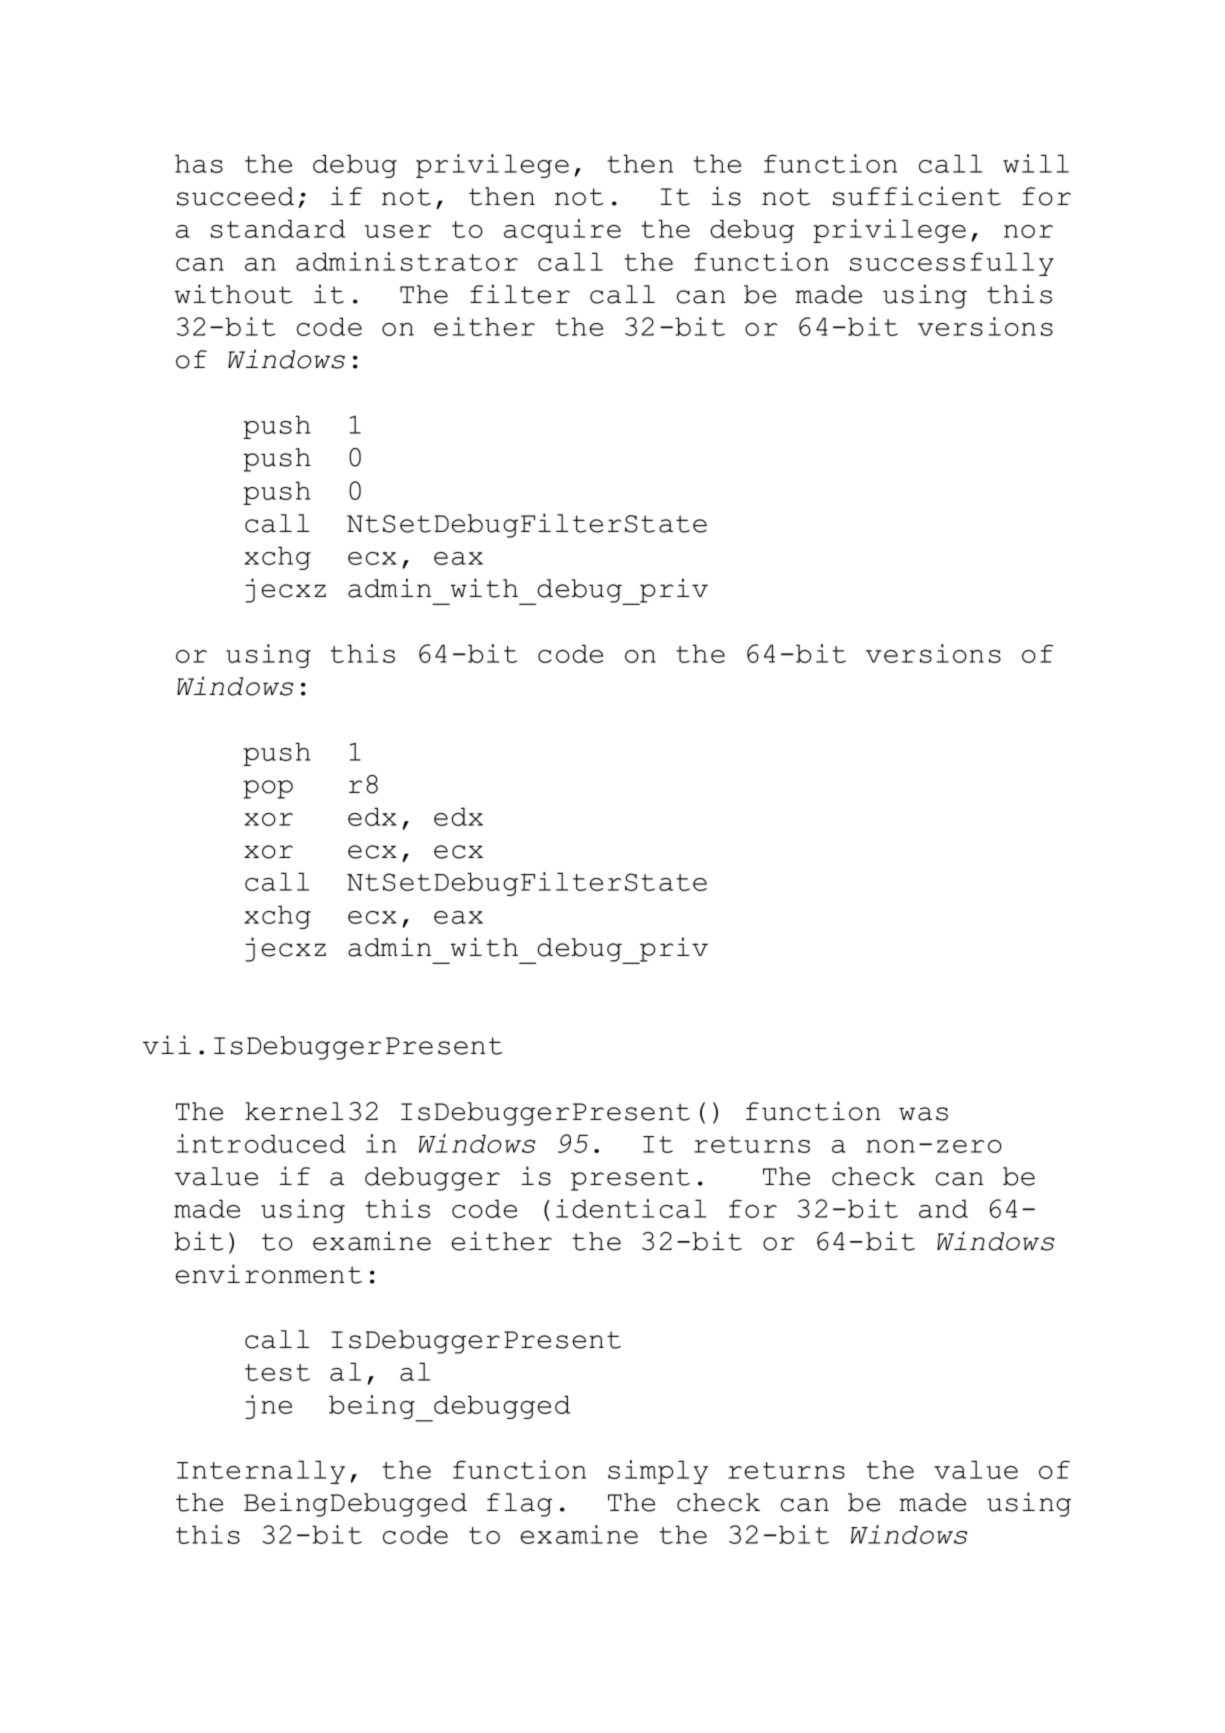 The image size is (1225, 1733). I want to click on sufficient, so click(917, 196).
